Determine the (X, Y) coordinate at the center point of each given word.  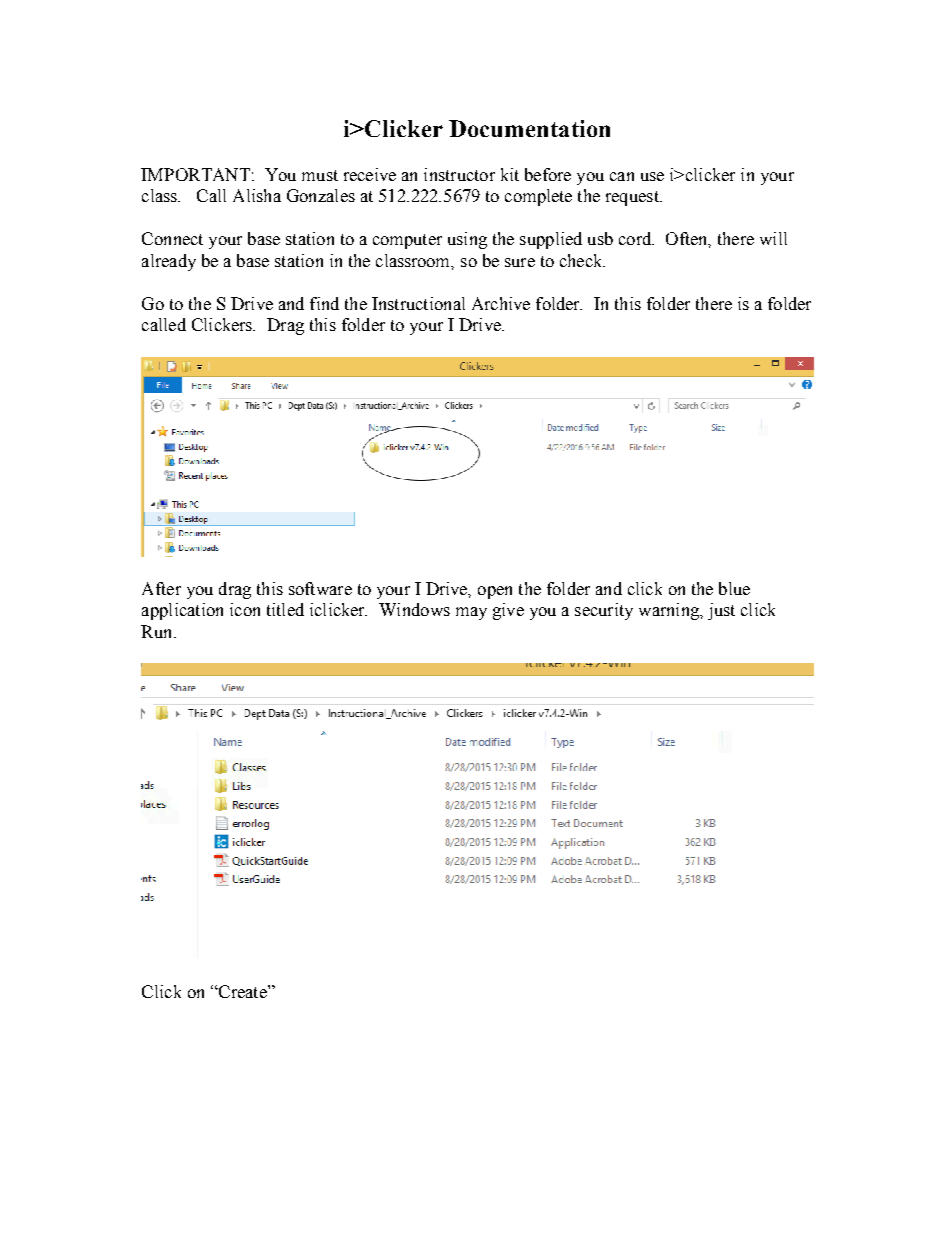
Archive (501, 303)
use (652, 176)
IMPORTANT (195, 174)
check (582, 260)
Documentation (529, 128)
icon (245, 609)
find (324, 303)
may (471, 613)
